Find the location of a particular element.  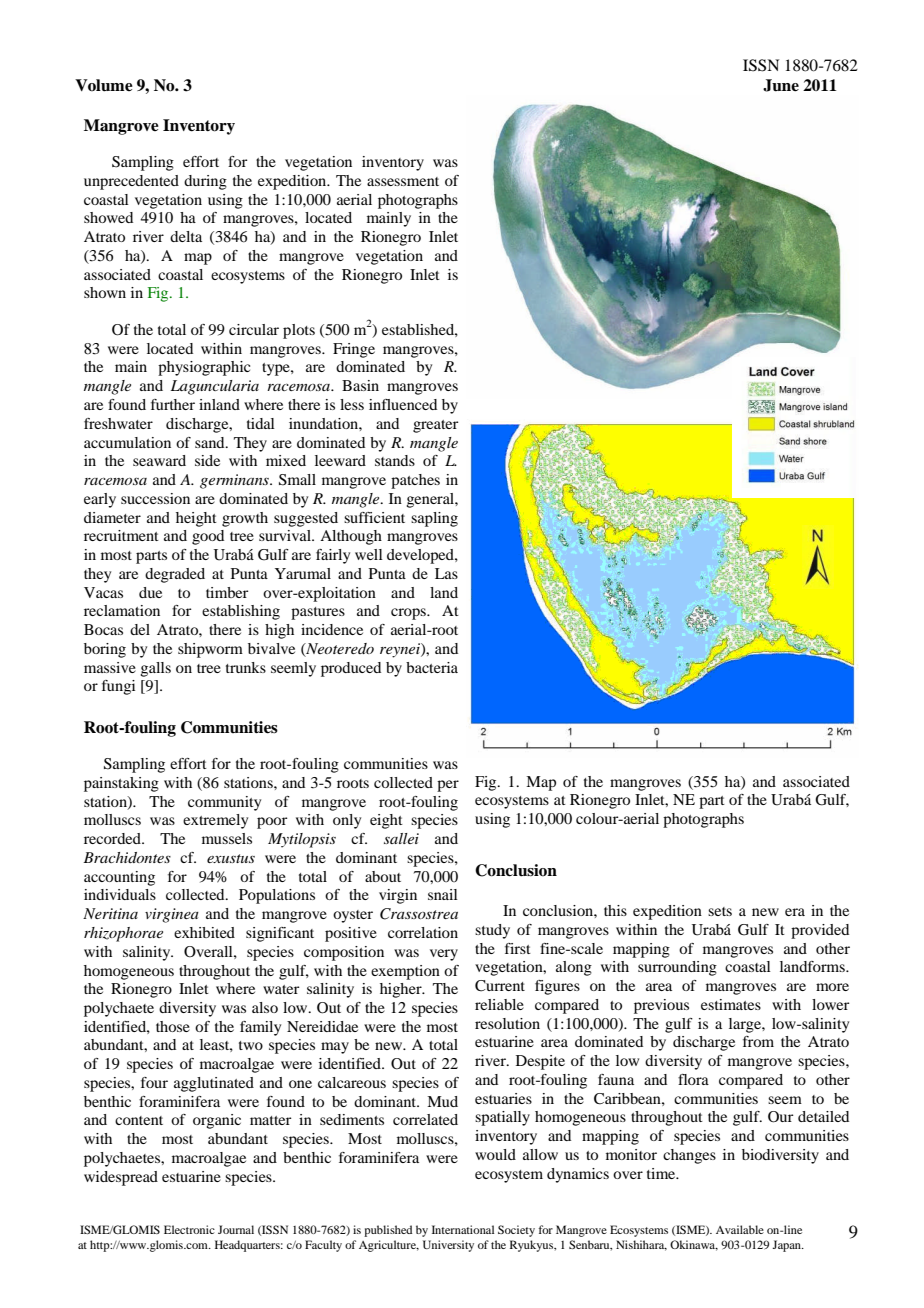

assessment is located at coordinates (403, 181).
